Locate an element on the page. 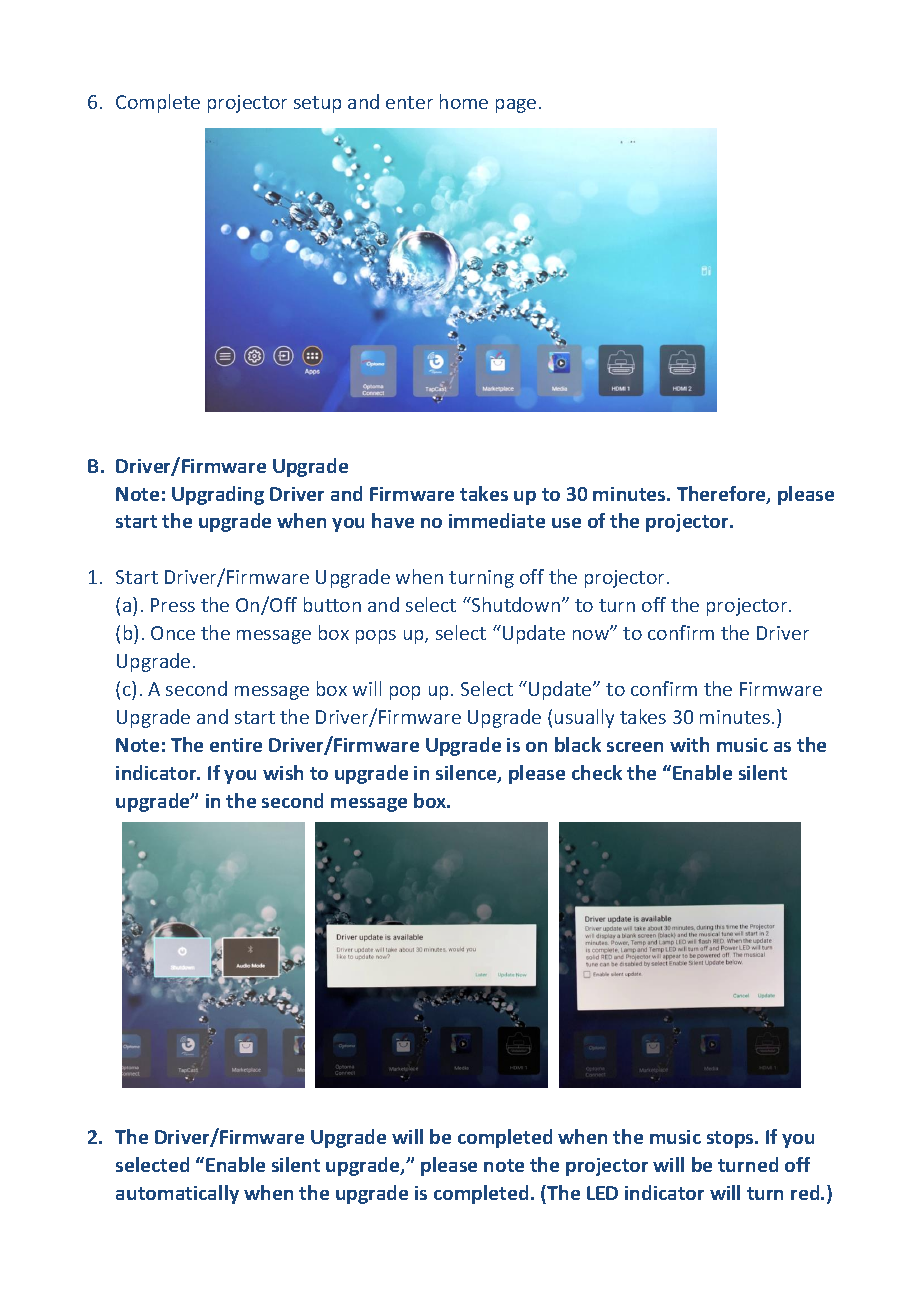  automatically is located at coordinates (177, 1194).
